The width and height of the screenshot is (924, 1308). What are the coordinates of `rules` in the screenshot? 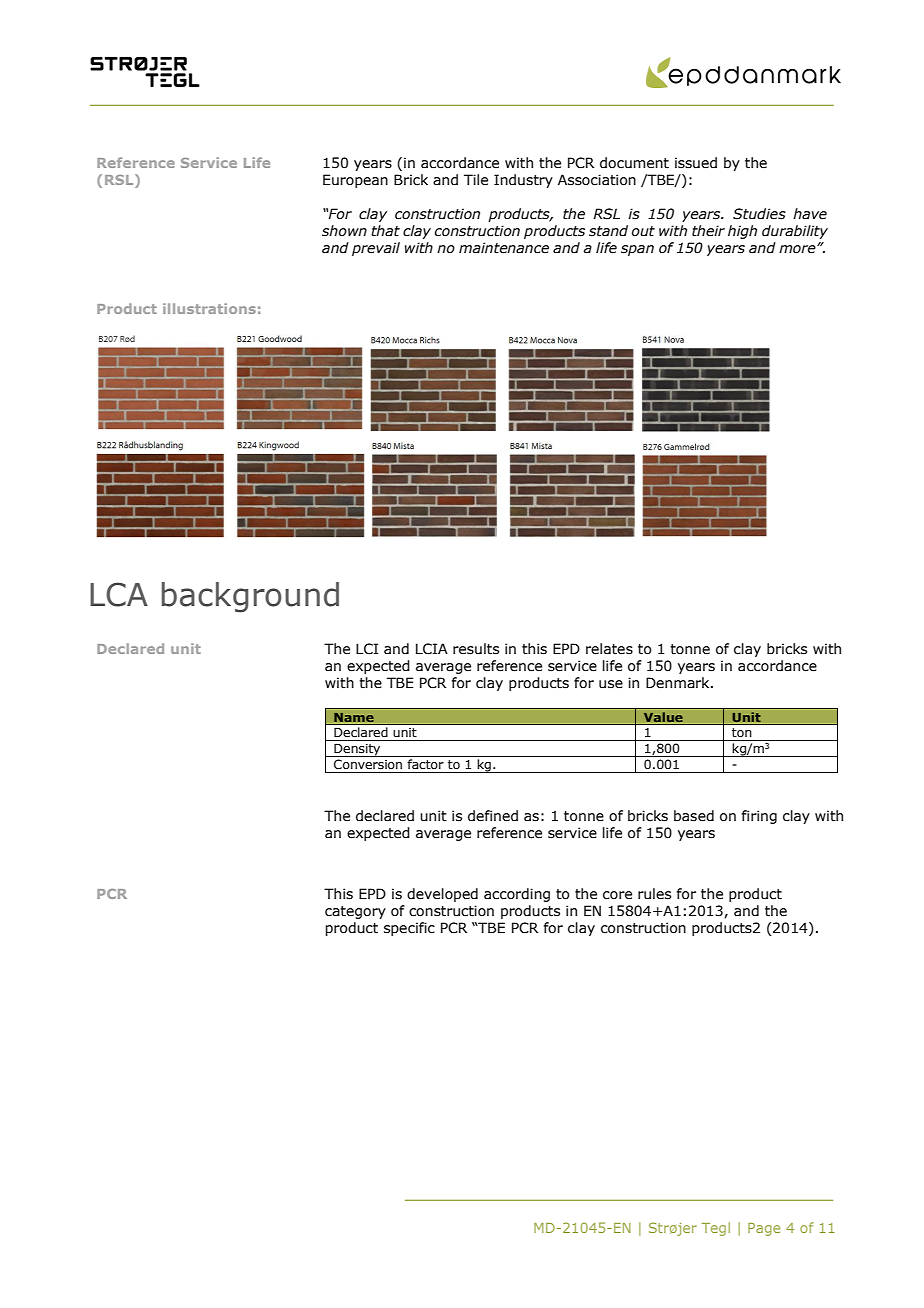 It's located at (654, 894).
